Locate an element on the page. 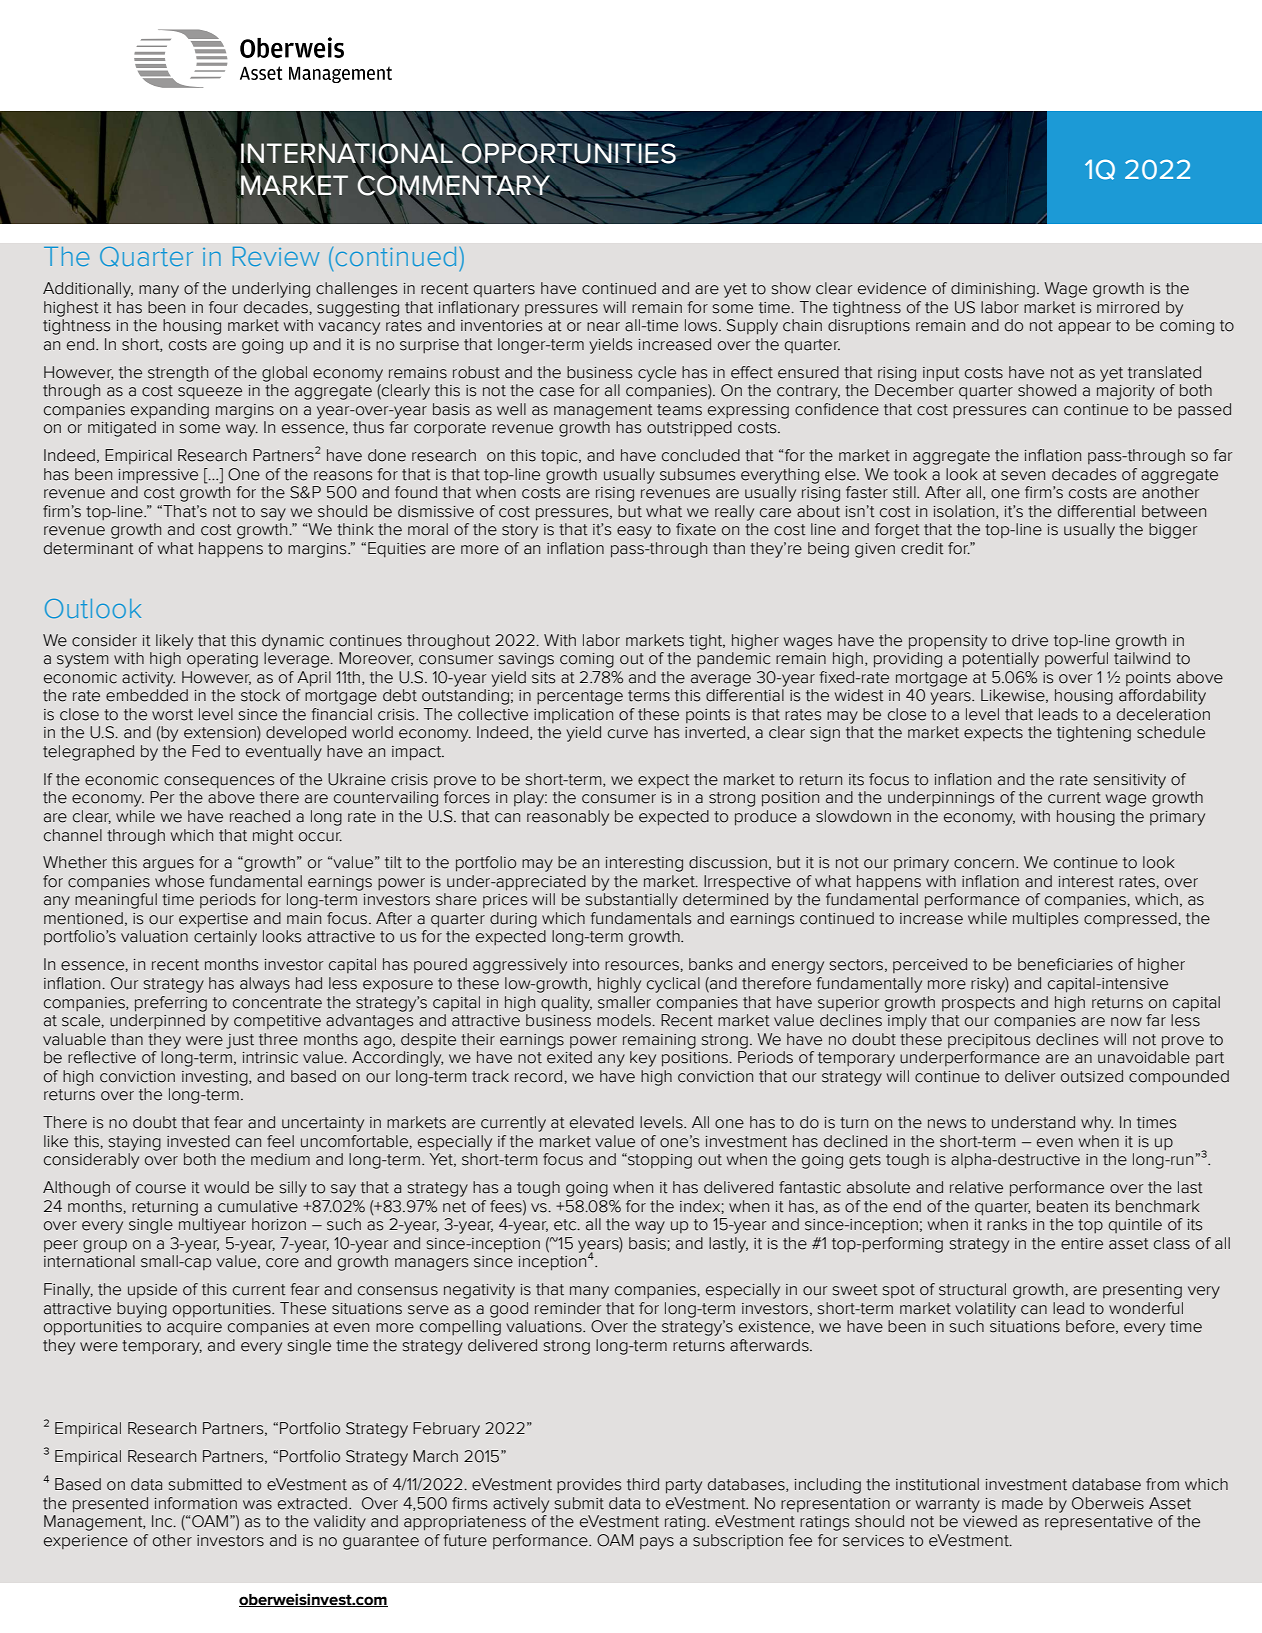 Image resolution: width=1262 pixels, height=1633 pixels. near is located at coordinates (603, 327).
